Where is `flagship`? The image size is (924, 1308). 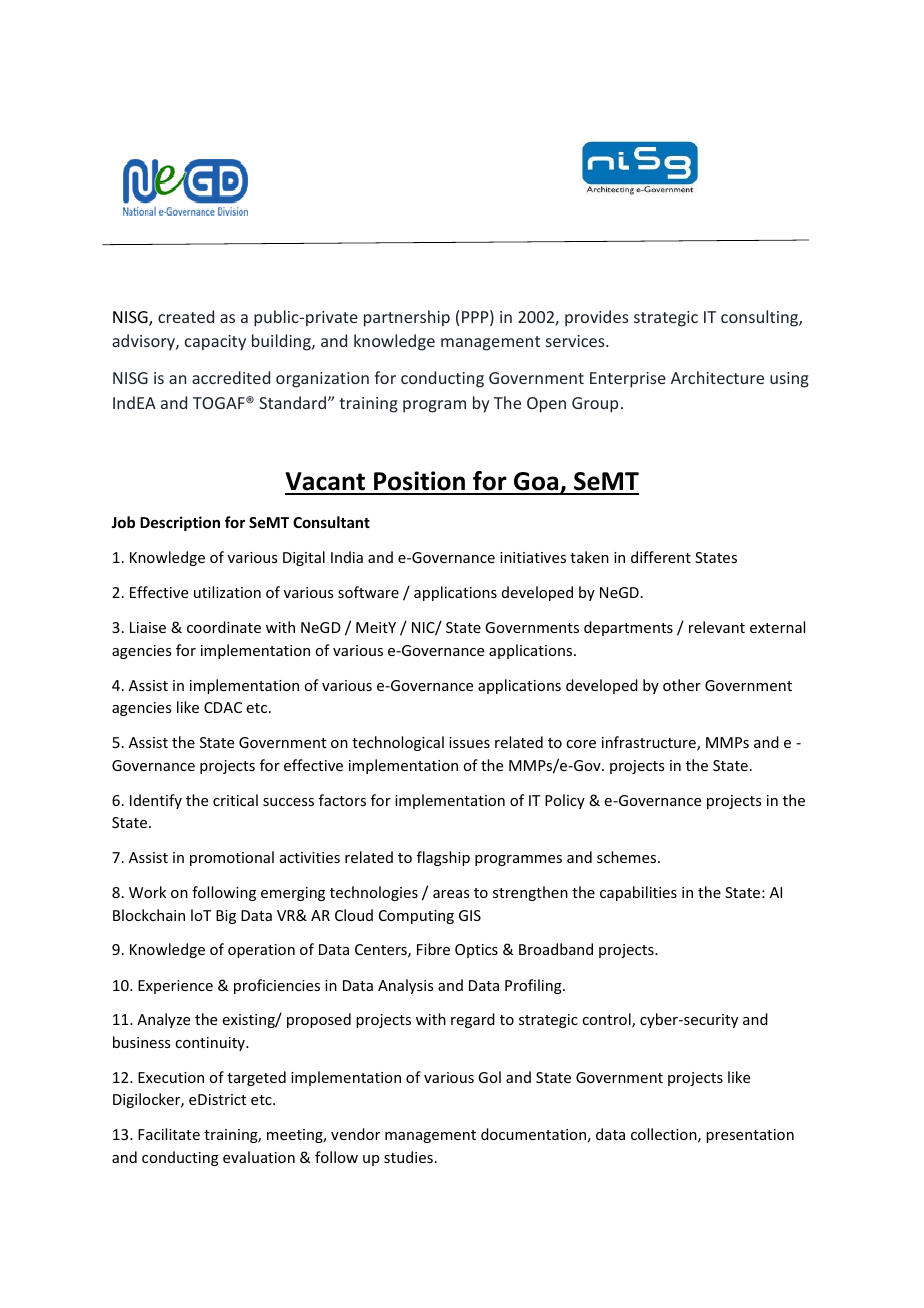 flagship is located at coordinates (443, 858).
